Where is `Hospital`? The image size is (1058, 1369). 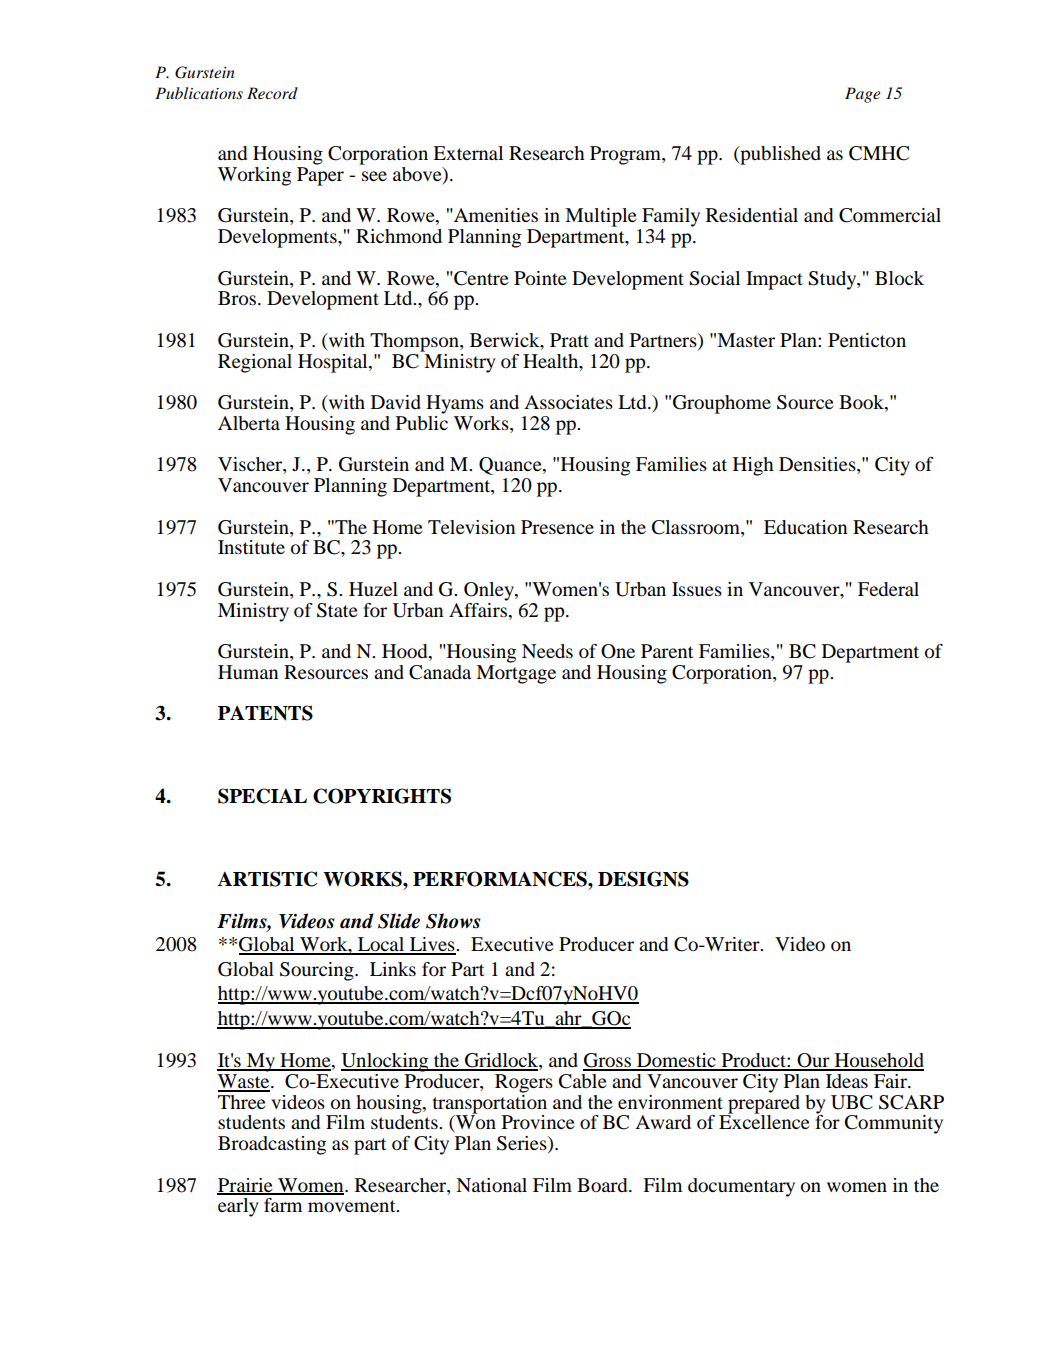
Hospital is located at coordinates (334, 363).
